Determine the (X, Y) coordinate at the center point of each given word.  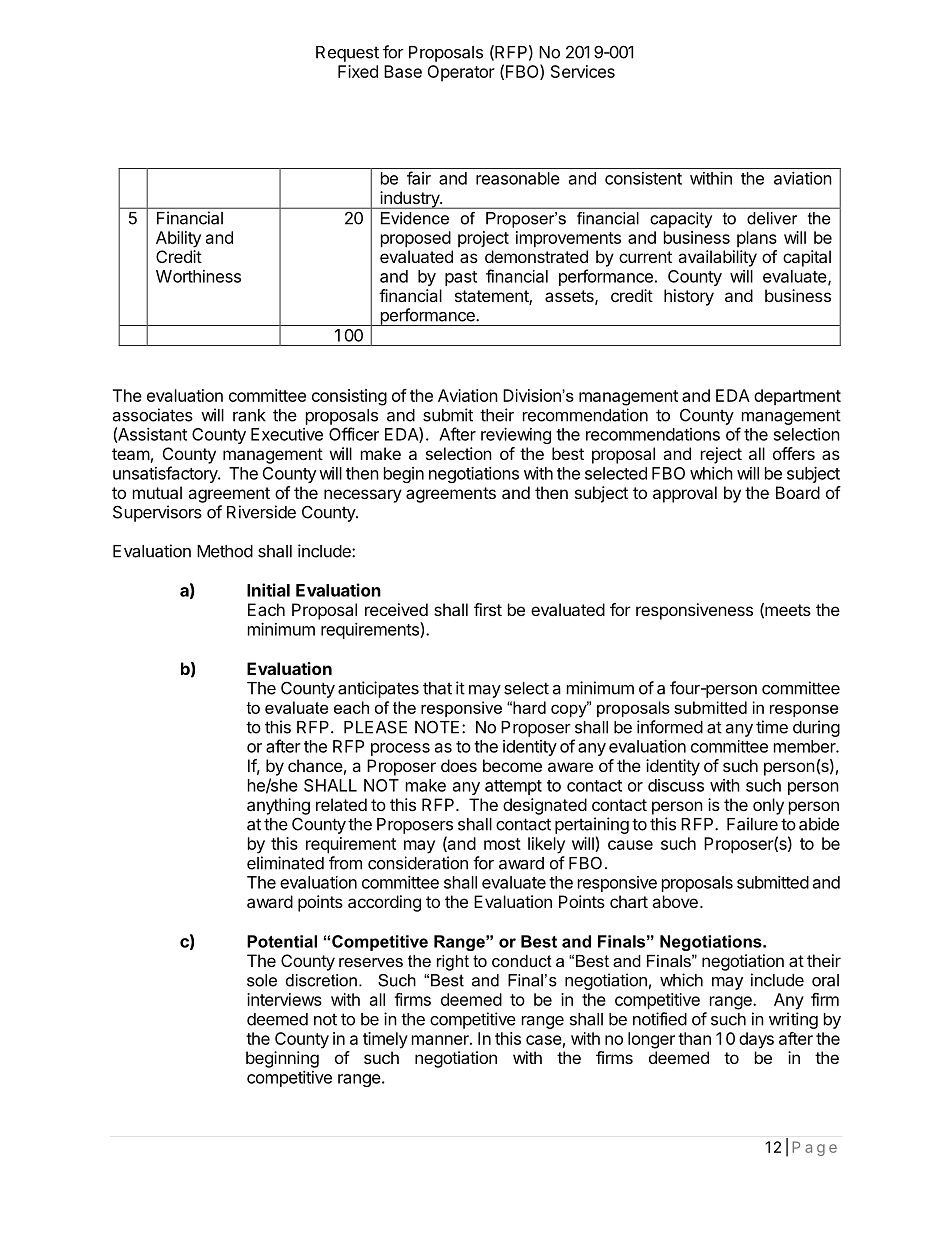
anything (278, 806)
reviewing (516, 436)
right (453, 963)
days (756, 1040)
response (804, 710)
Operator (461, 73)
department (797, 397)
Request (347, 54)
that (437, 688)
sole (262, 980)
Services (583, 71)
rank (249, 415)
